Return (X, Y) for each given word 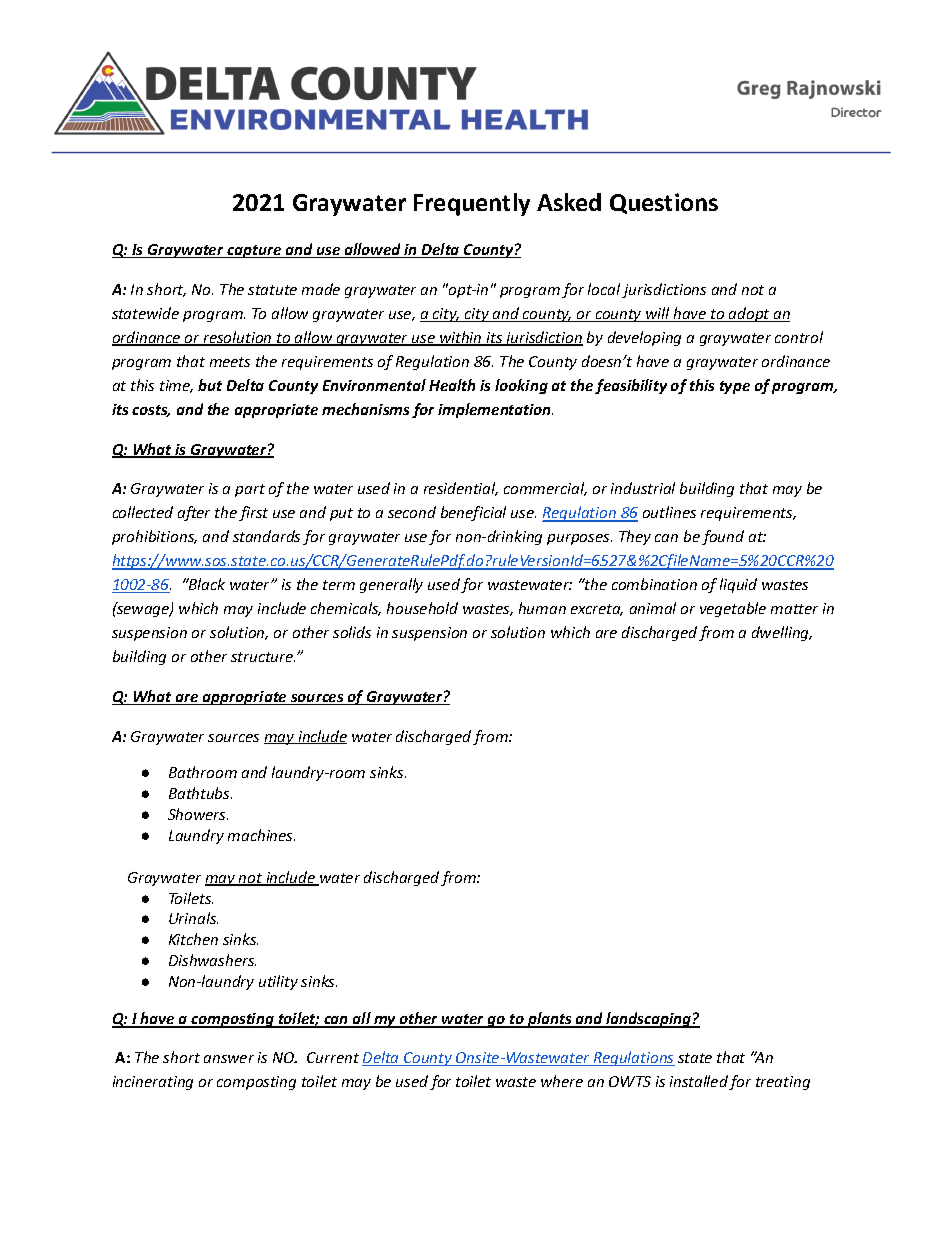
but (210, 385)
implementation (495, 410)
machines (261, 835)
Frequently (472, 204)
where (562, 1081)
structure (263, 657)
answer (229, 1059)
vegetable (733, 609)
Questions (664, 203)
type (735, 387)
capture (254, 251)
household (422, 608)
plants (549, 1020)
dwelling (782, 633)
